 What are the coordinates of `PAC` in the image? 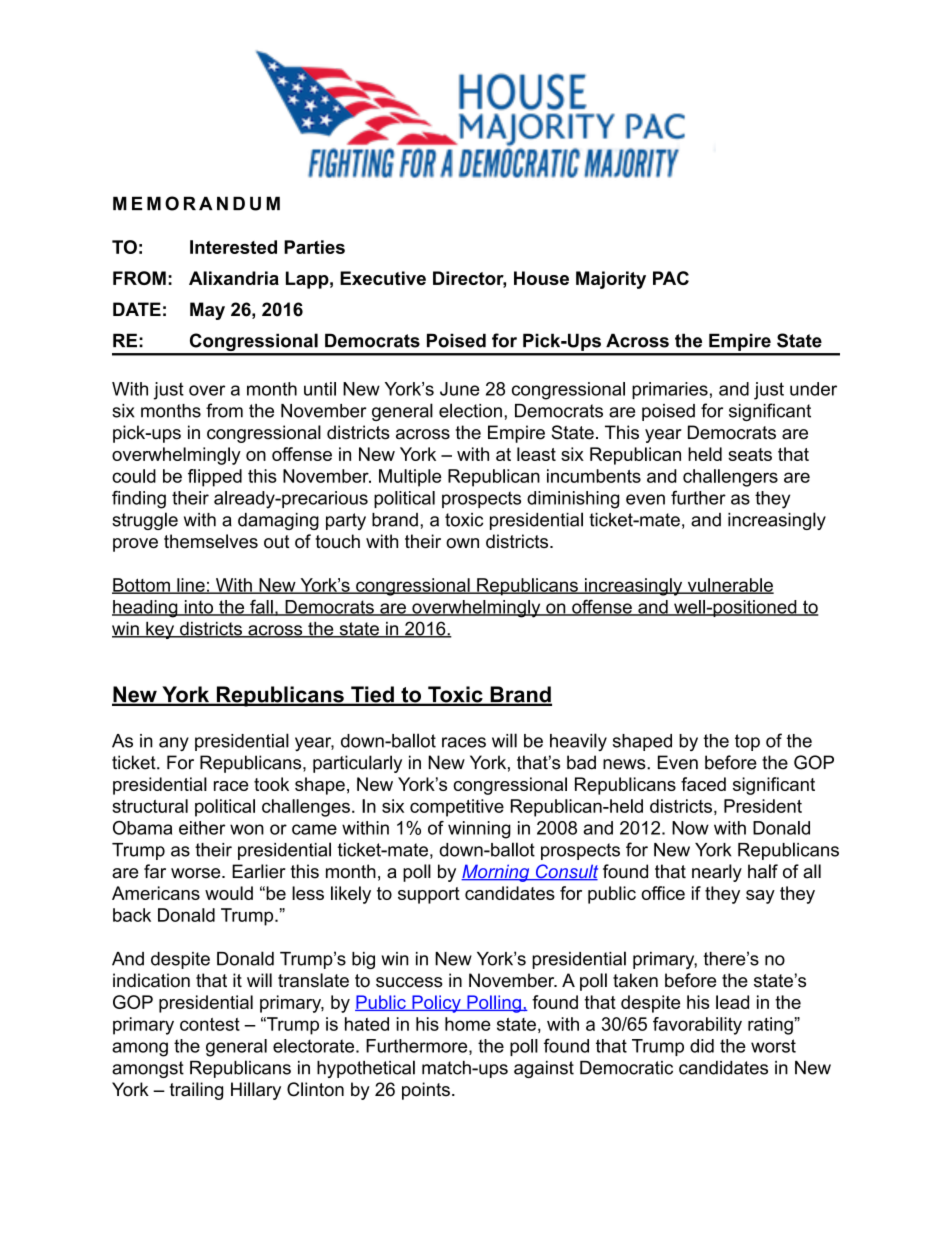 It's located at (671, 278).
